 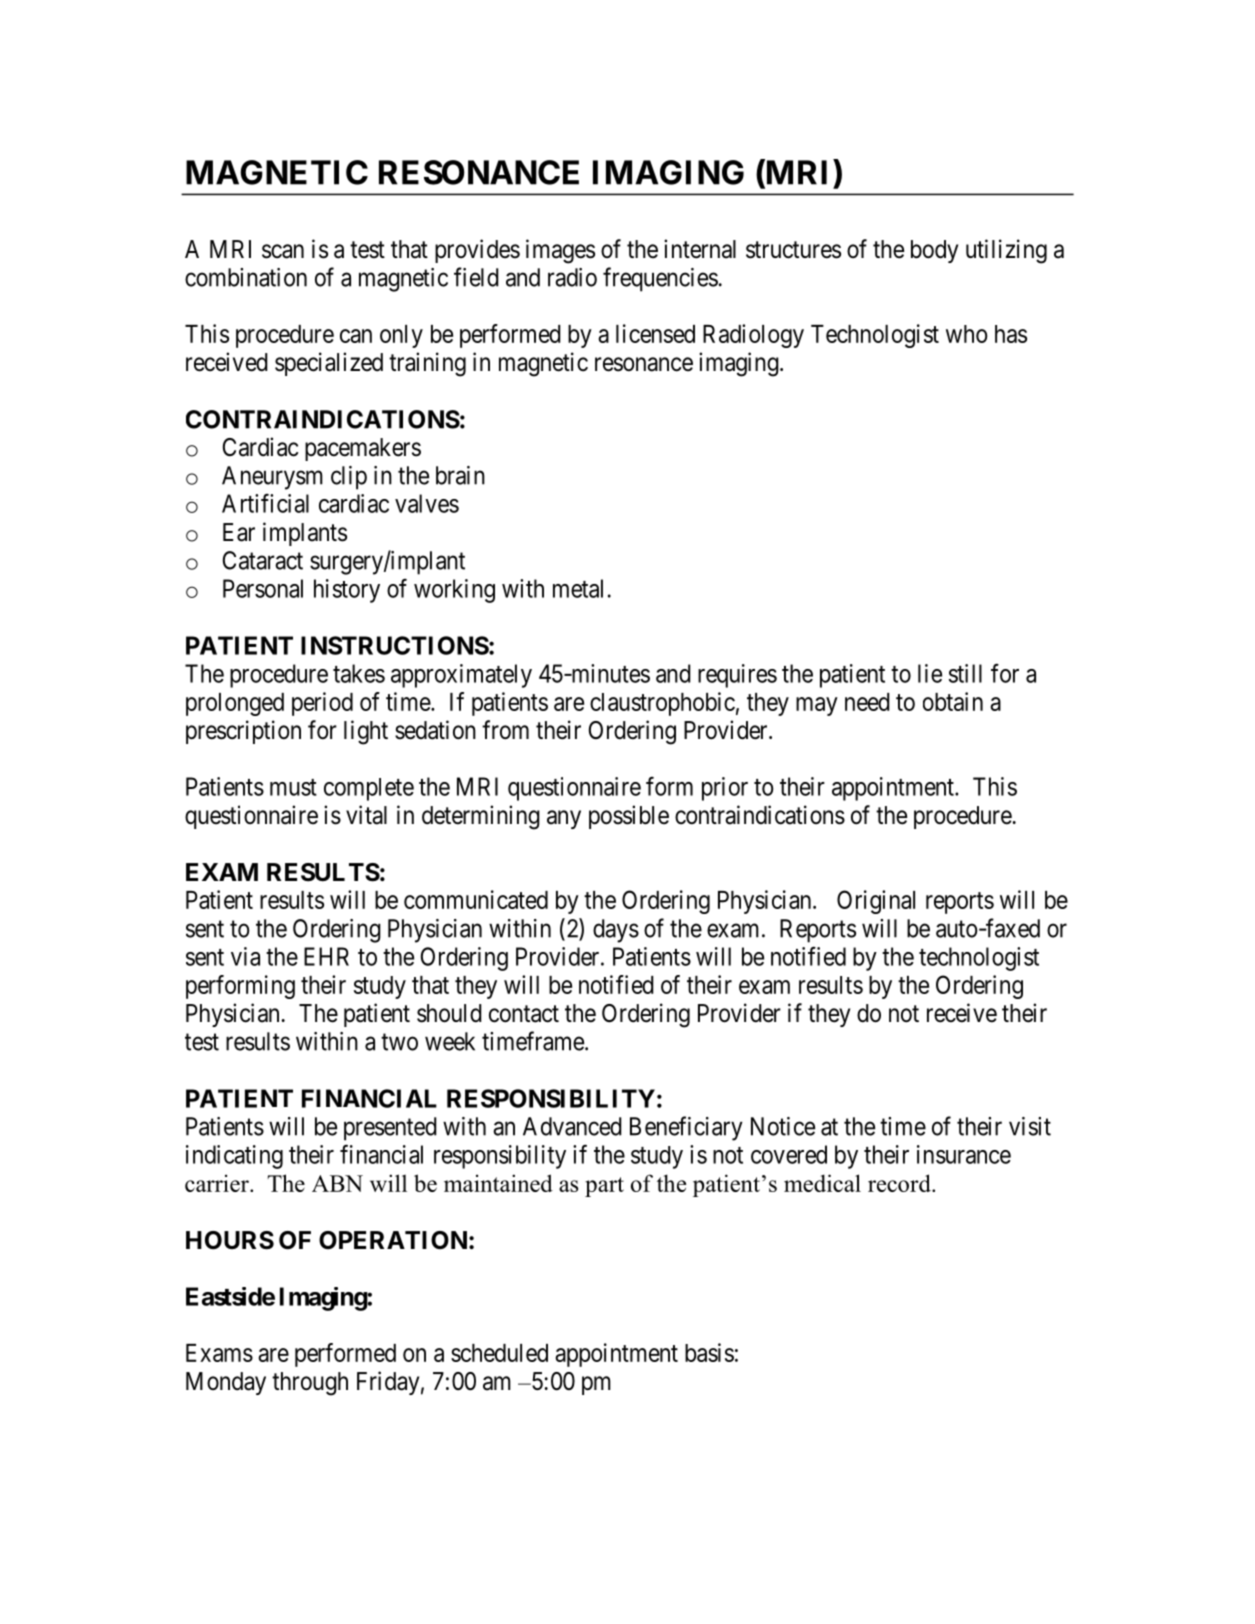 What do you see at coordinates (399, 1042) in the screenshot?
I see `two` at bounding box center [399, 1042].
